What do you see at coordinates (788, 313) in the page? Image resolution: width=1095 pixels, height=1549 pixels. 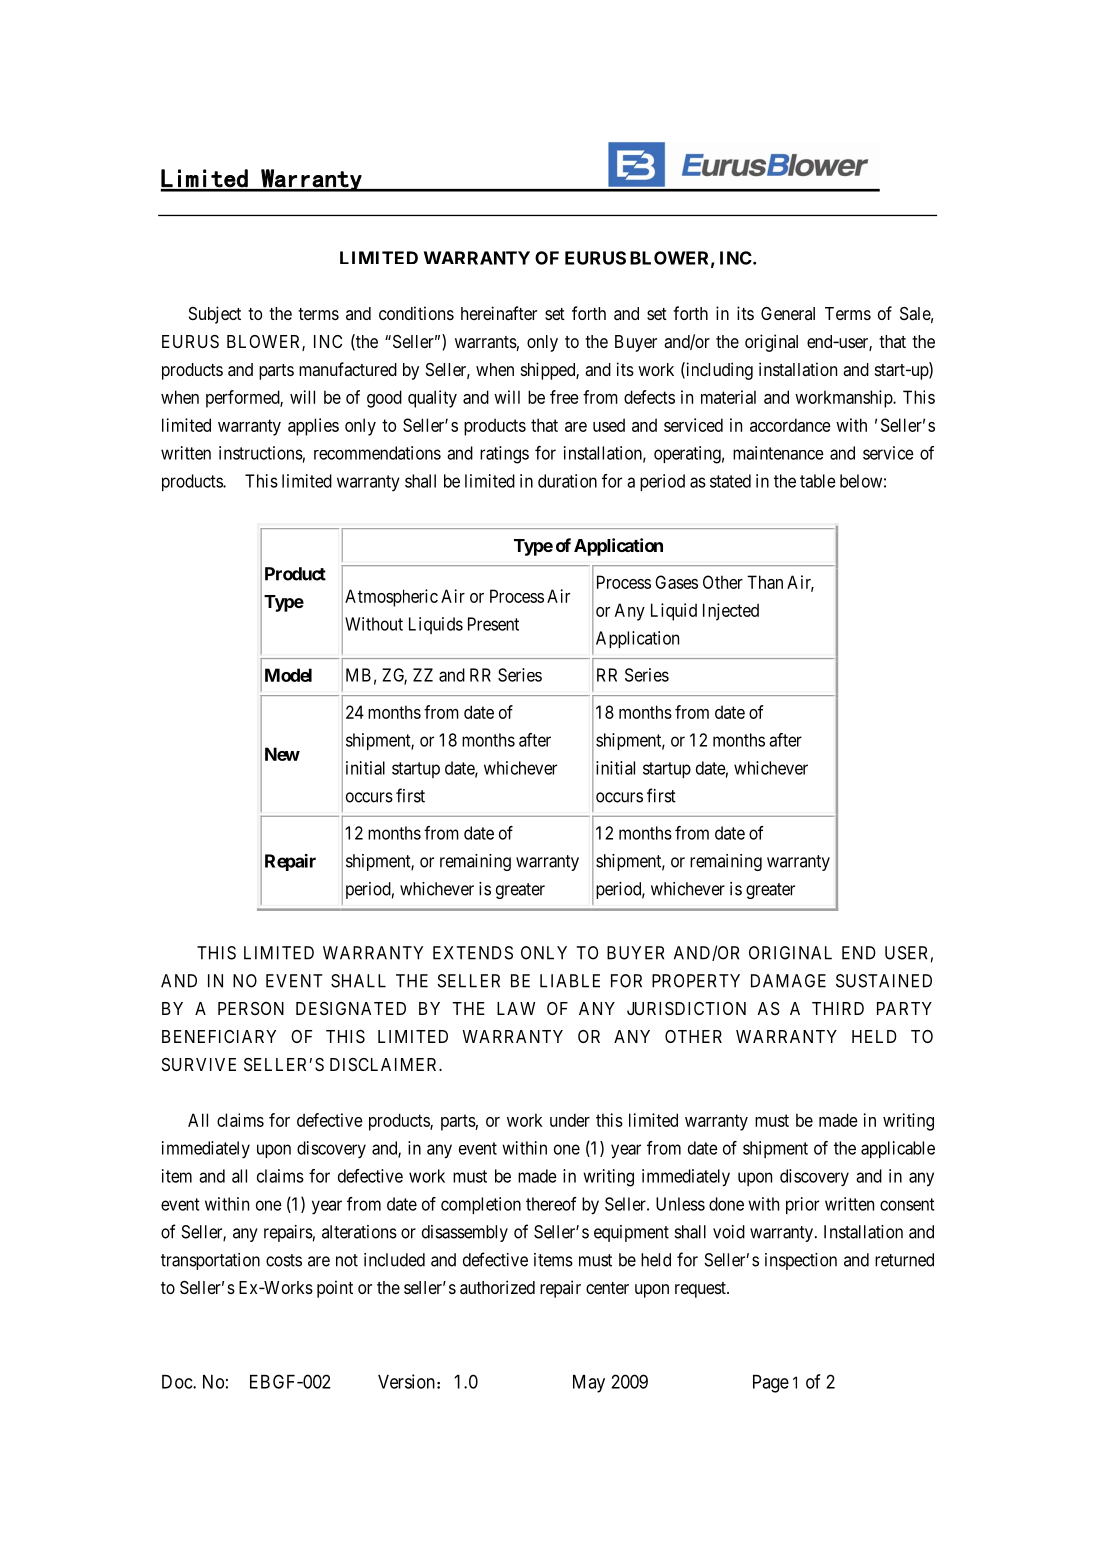 I see `General` at bounding box center [788, 313].
